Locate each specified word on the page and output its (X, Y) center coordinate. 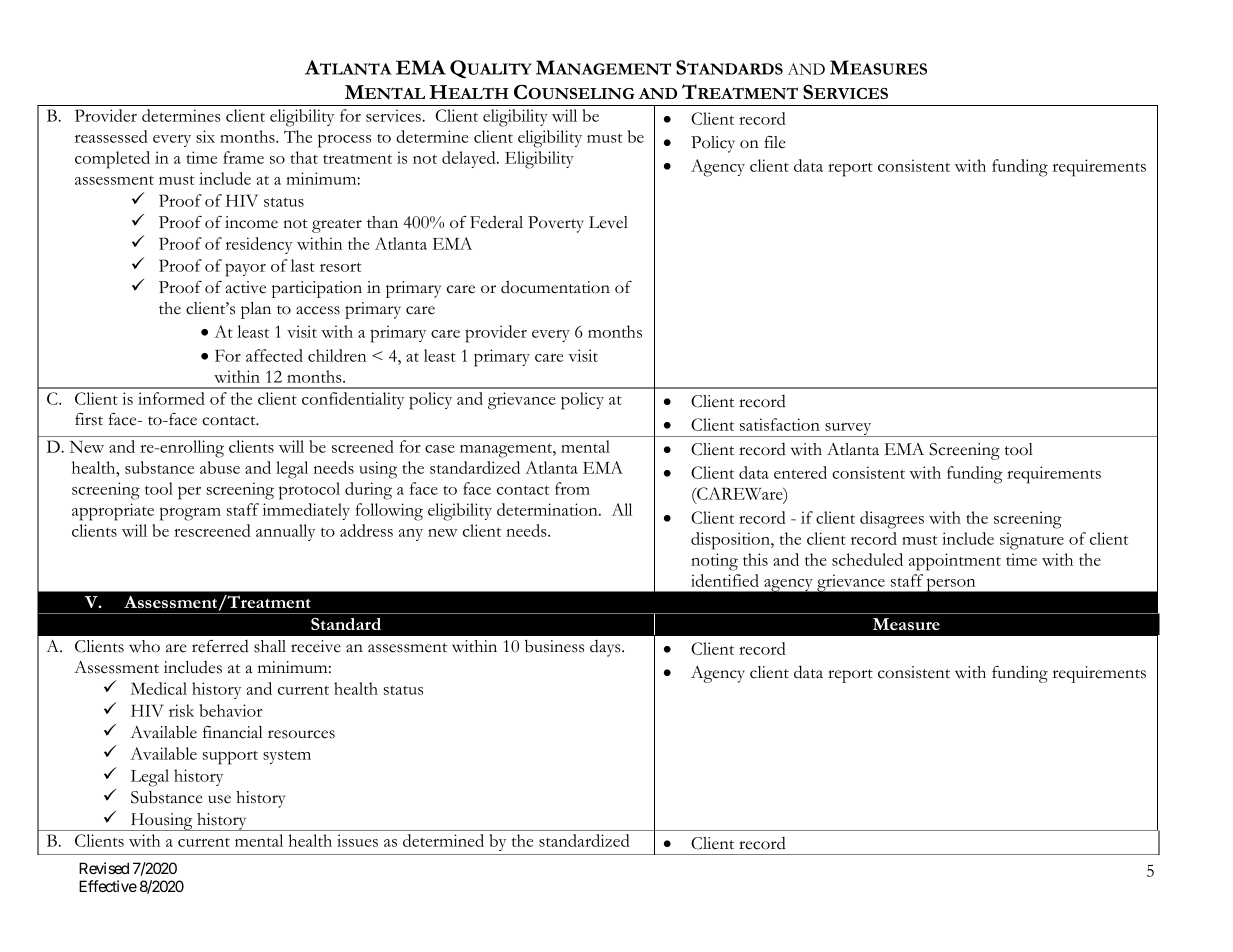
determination (548, 509)
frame (243, 157)
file (775, 142)
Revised (104, 868)
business (554, 646)
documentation (555, 287)
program (190, 514)
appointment (955, 562)
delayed (470, 159)
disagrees (892, 520)
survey (848, 430)
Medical (159, 688)
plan (256, 310)
